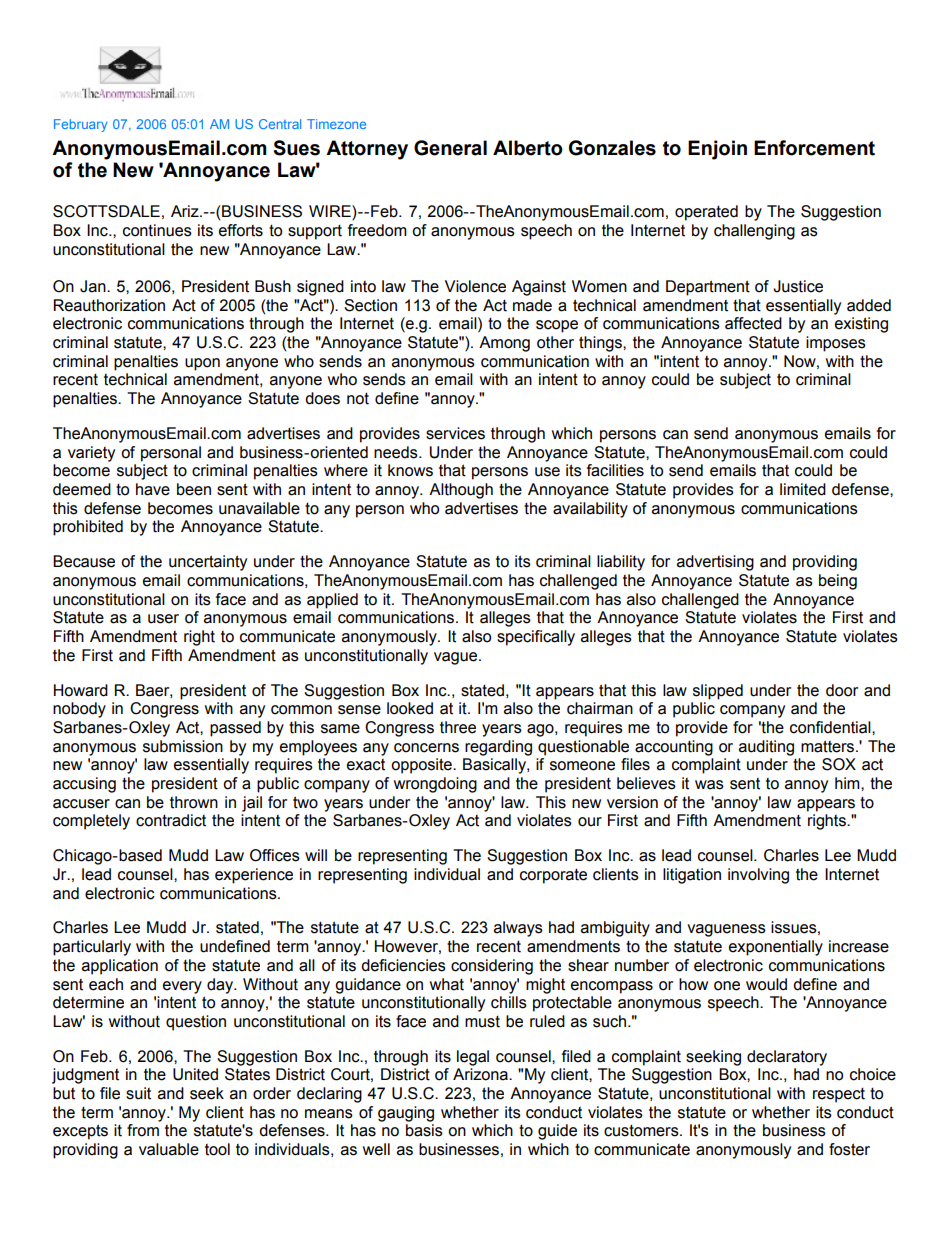 This image has height=1233, width=952. I want to click on basis, so click(424, 1130).
